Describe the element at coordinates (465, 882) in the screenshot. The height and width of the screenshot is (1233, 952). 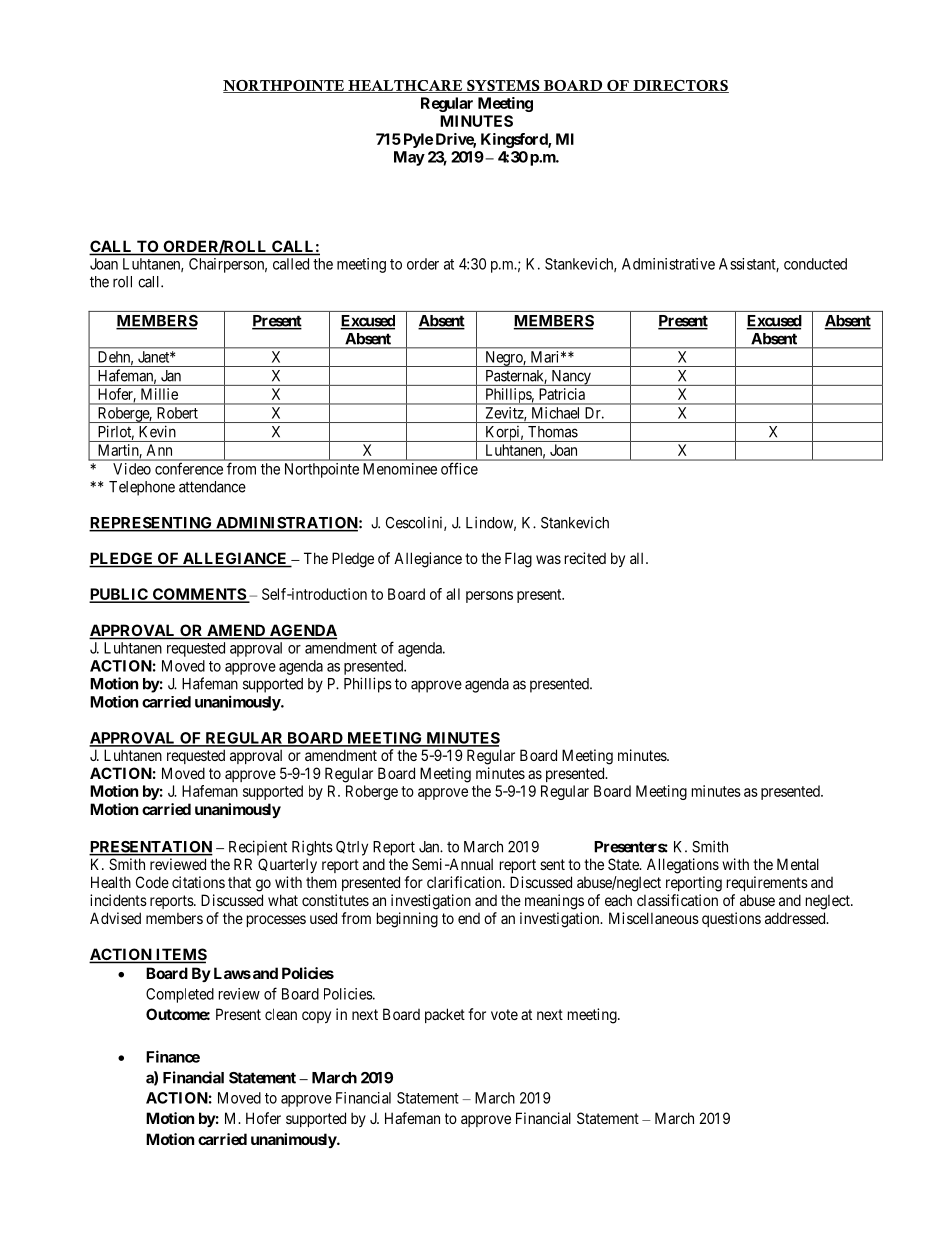
I see `clarification` at that location.
